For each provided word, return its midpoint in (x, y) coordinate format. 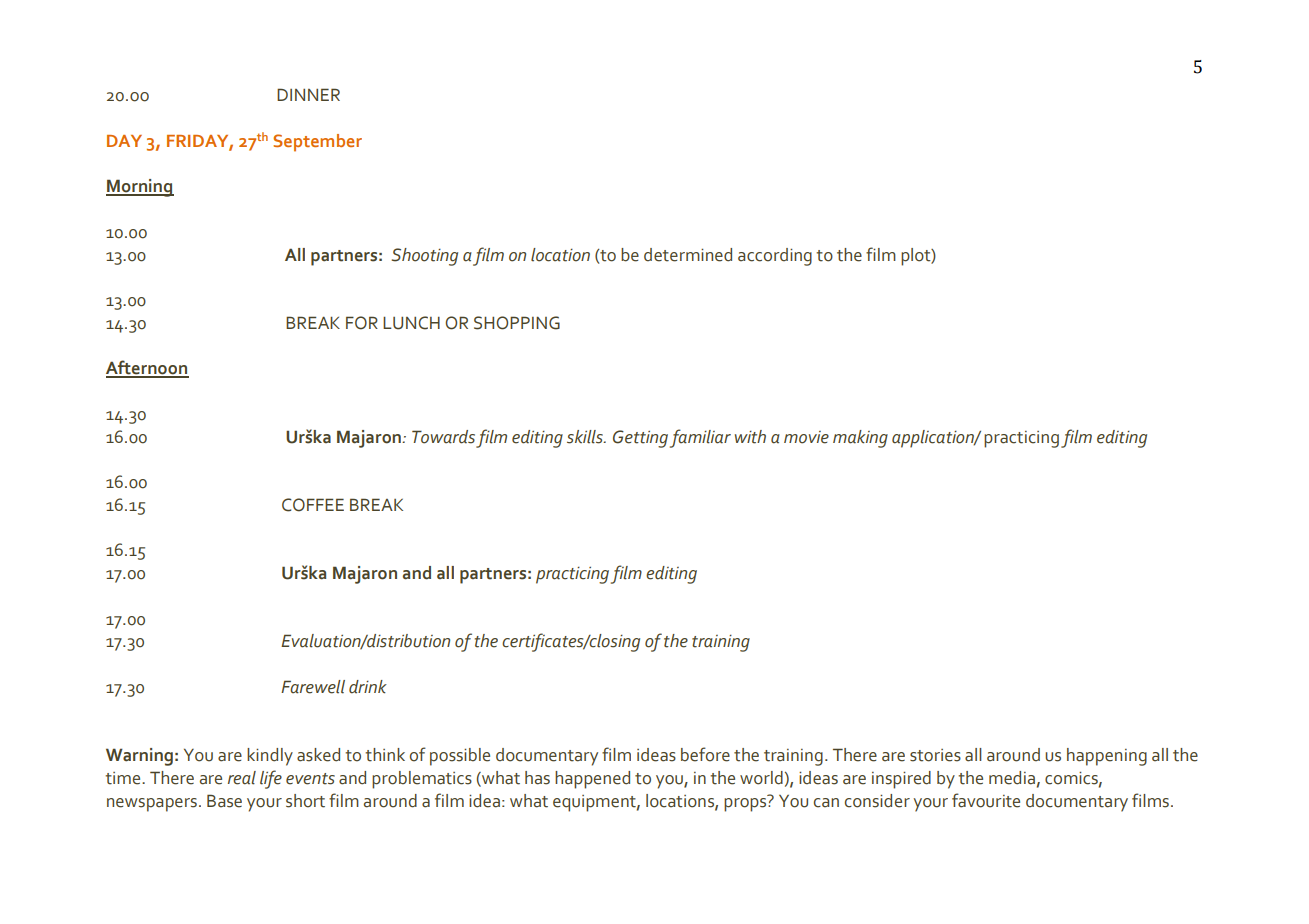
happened (592, 780)
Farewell (313, 687)
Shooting (425, 257)
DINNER (308, 94)
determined (688, 255)
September (317, 143)
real (242, 778)
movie (806, 437)
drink (368, 687)
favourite (986, 800)
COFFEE (313, 505)
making (860, 439)
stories (935, 755)
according (775, 257)
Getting (640, 439)
